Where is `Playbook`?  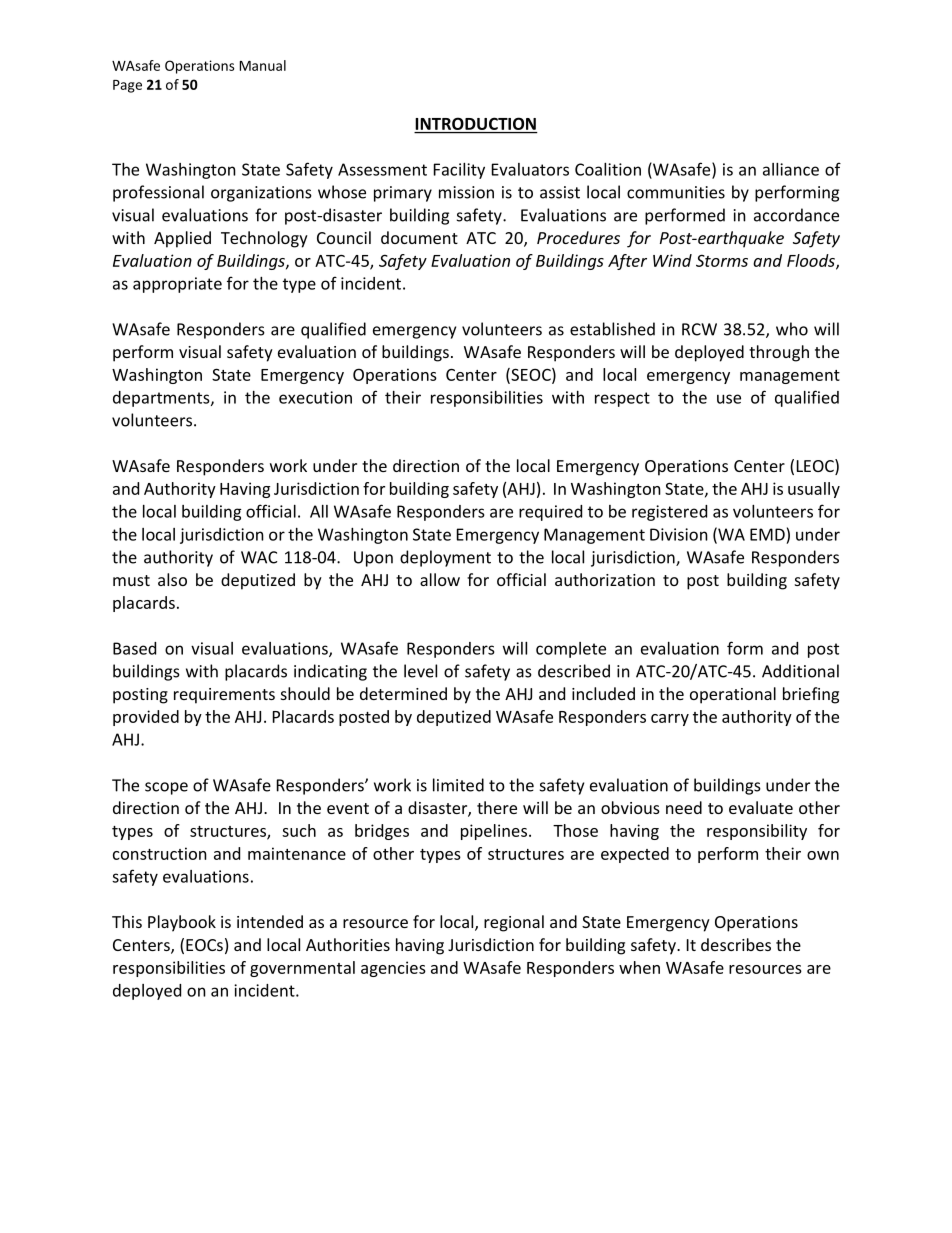
Playbook is located at coordinates (182, 923).
